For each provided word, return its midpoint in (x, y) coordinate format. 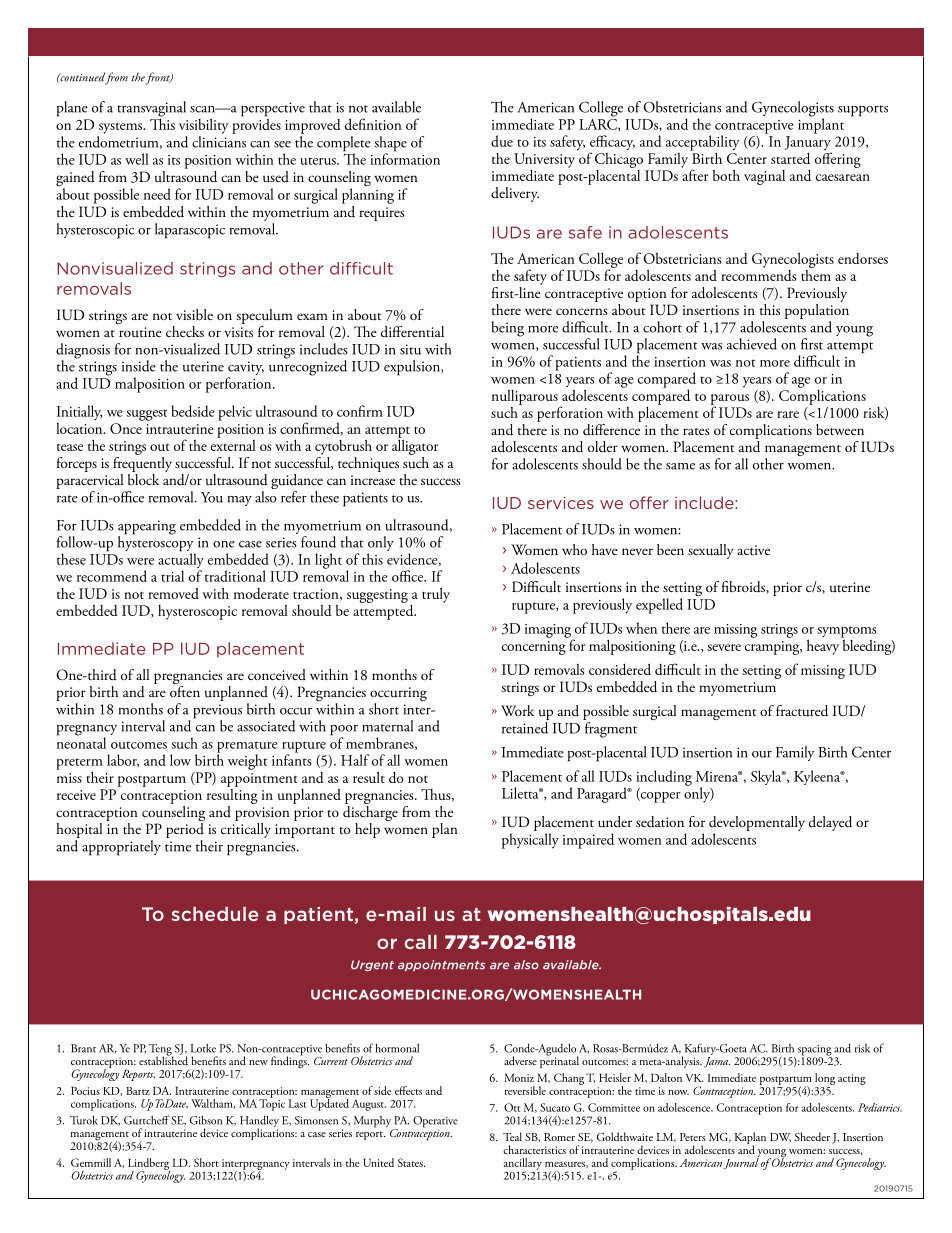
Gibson (206, 1120)
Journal (741, 1162)
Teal (512, 1136)
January (808, 144)
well (137, 159)
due (502, 141)
